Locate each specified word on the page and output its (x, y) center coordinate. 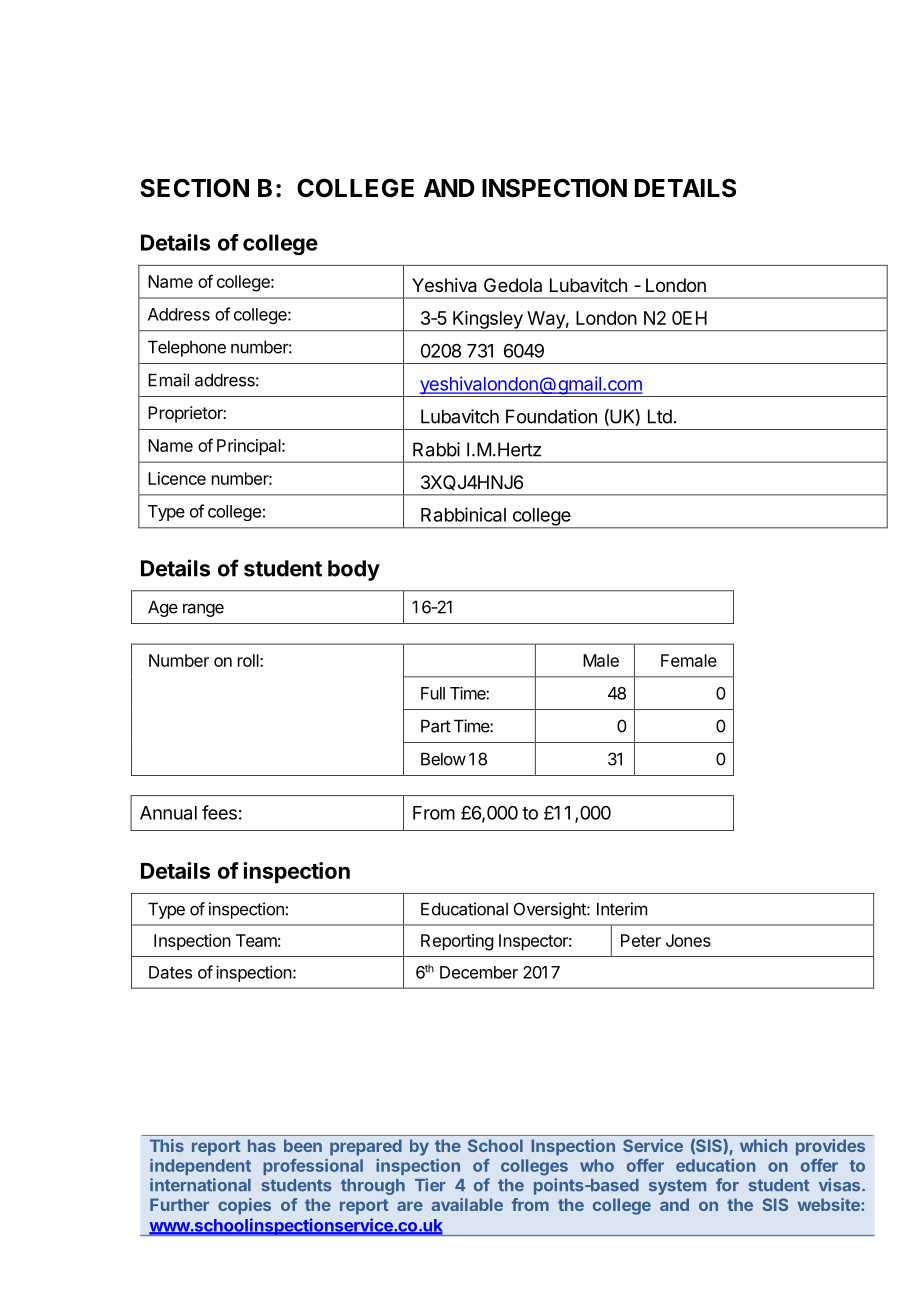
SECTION (194, 188)
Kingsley (487, 321)
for (727, 1185)
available (467, 1204)
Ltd (660, 416)
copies (244, 1206)
